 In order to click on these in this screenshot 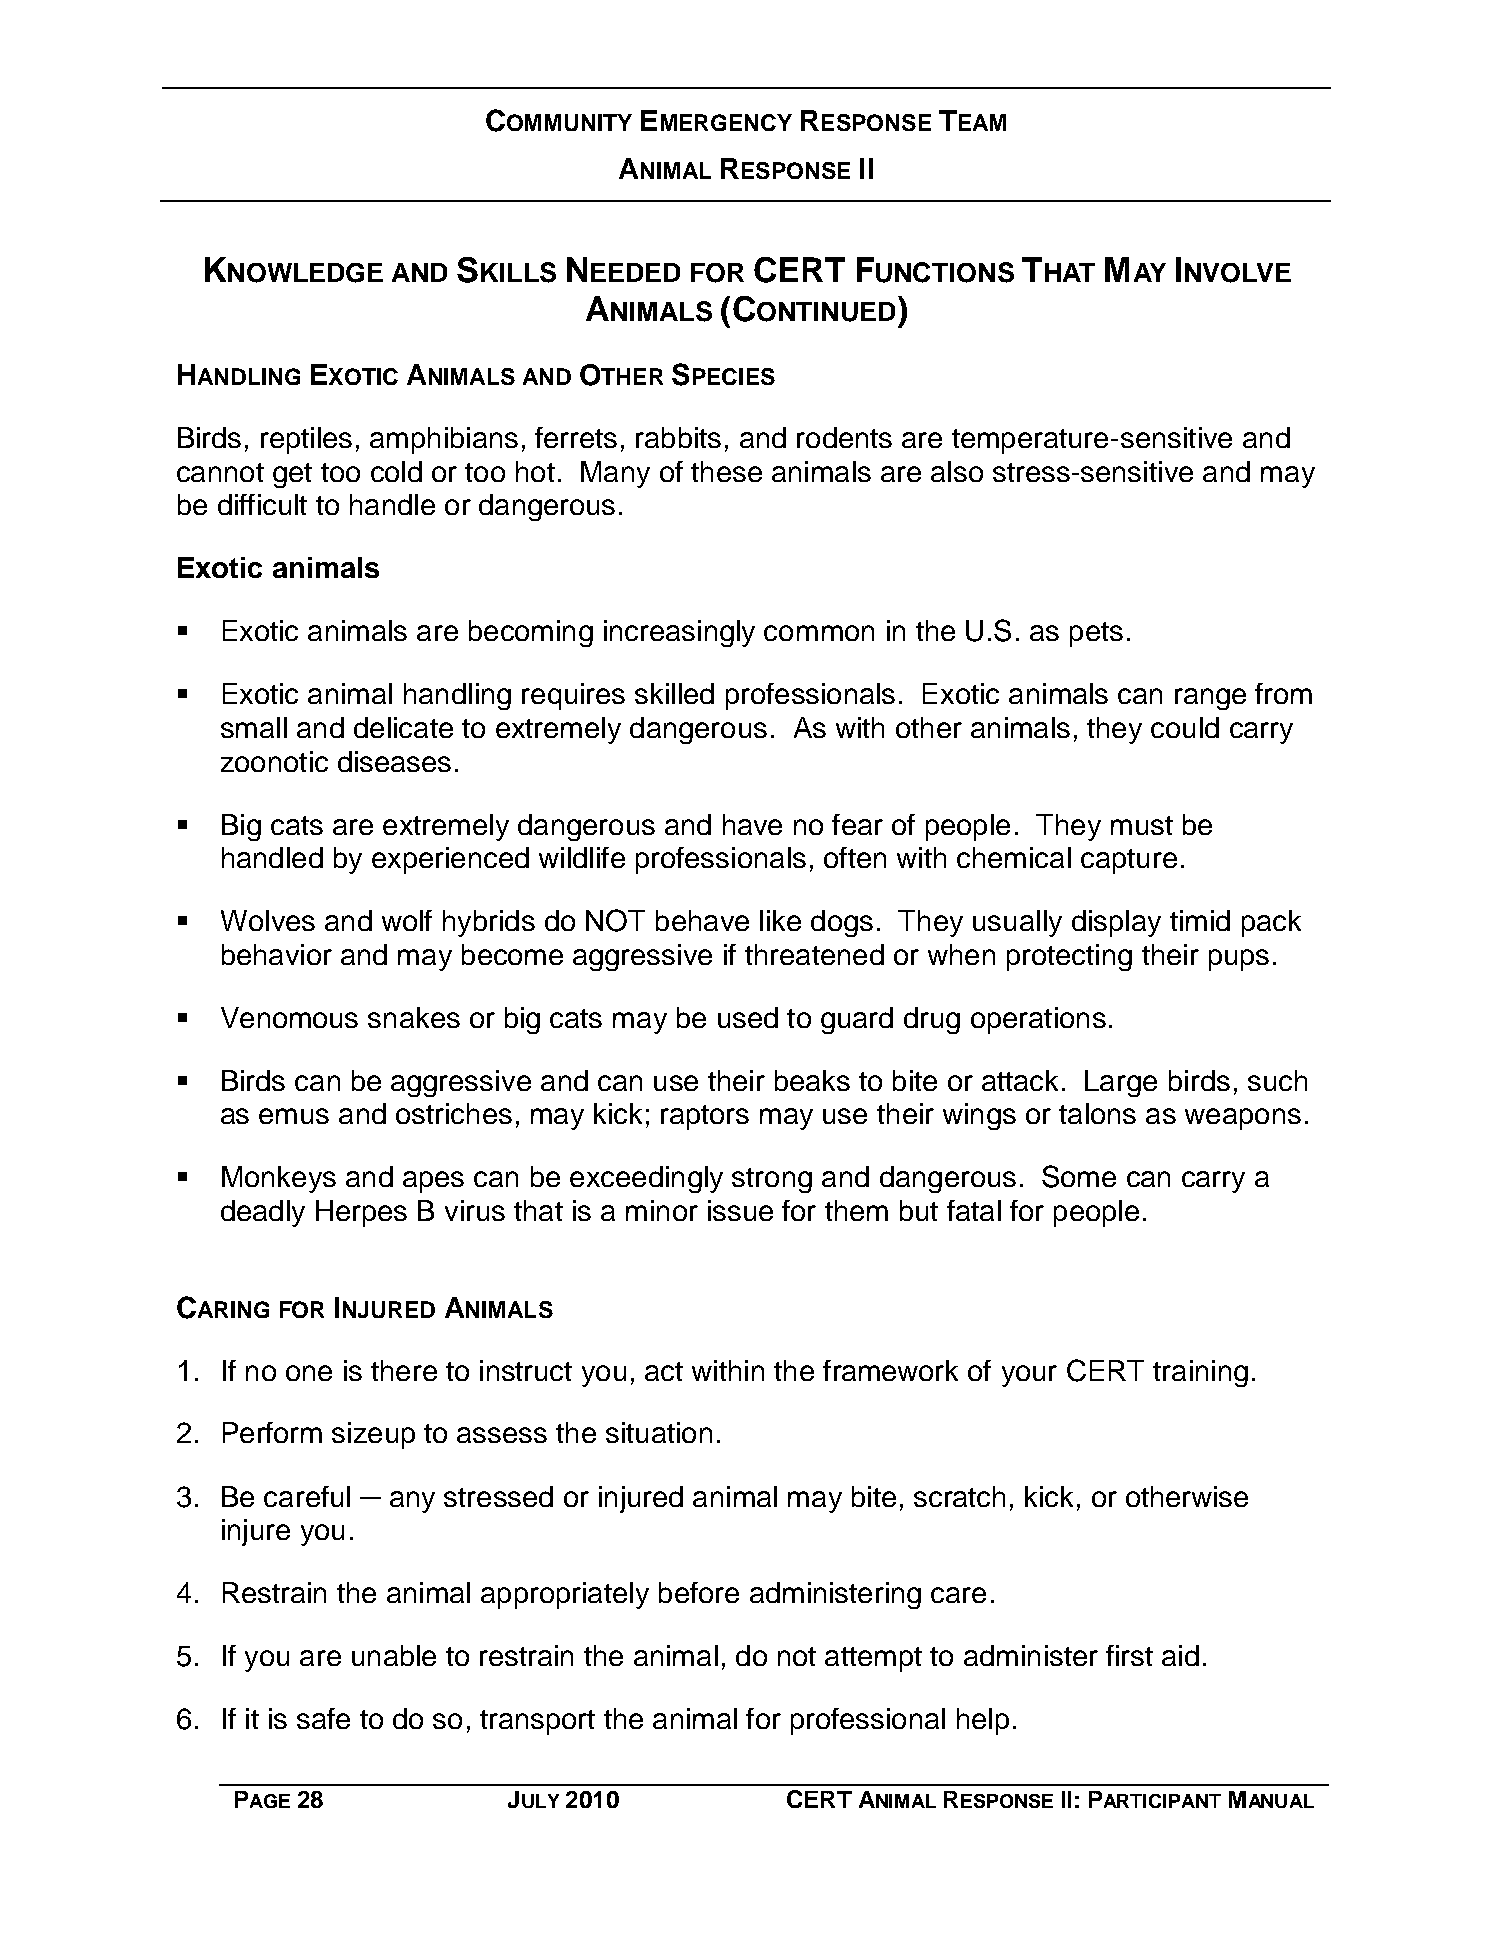, I will do `click(726, 471)`.
